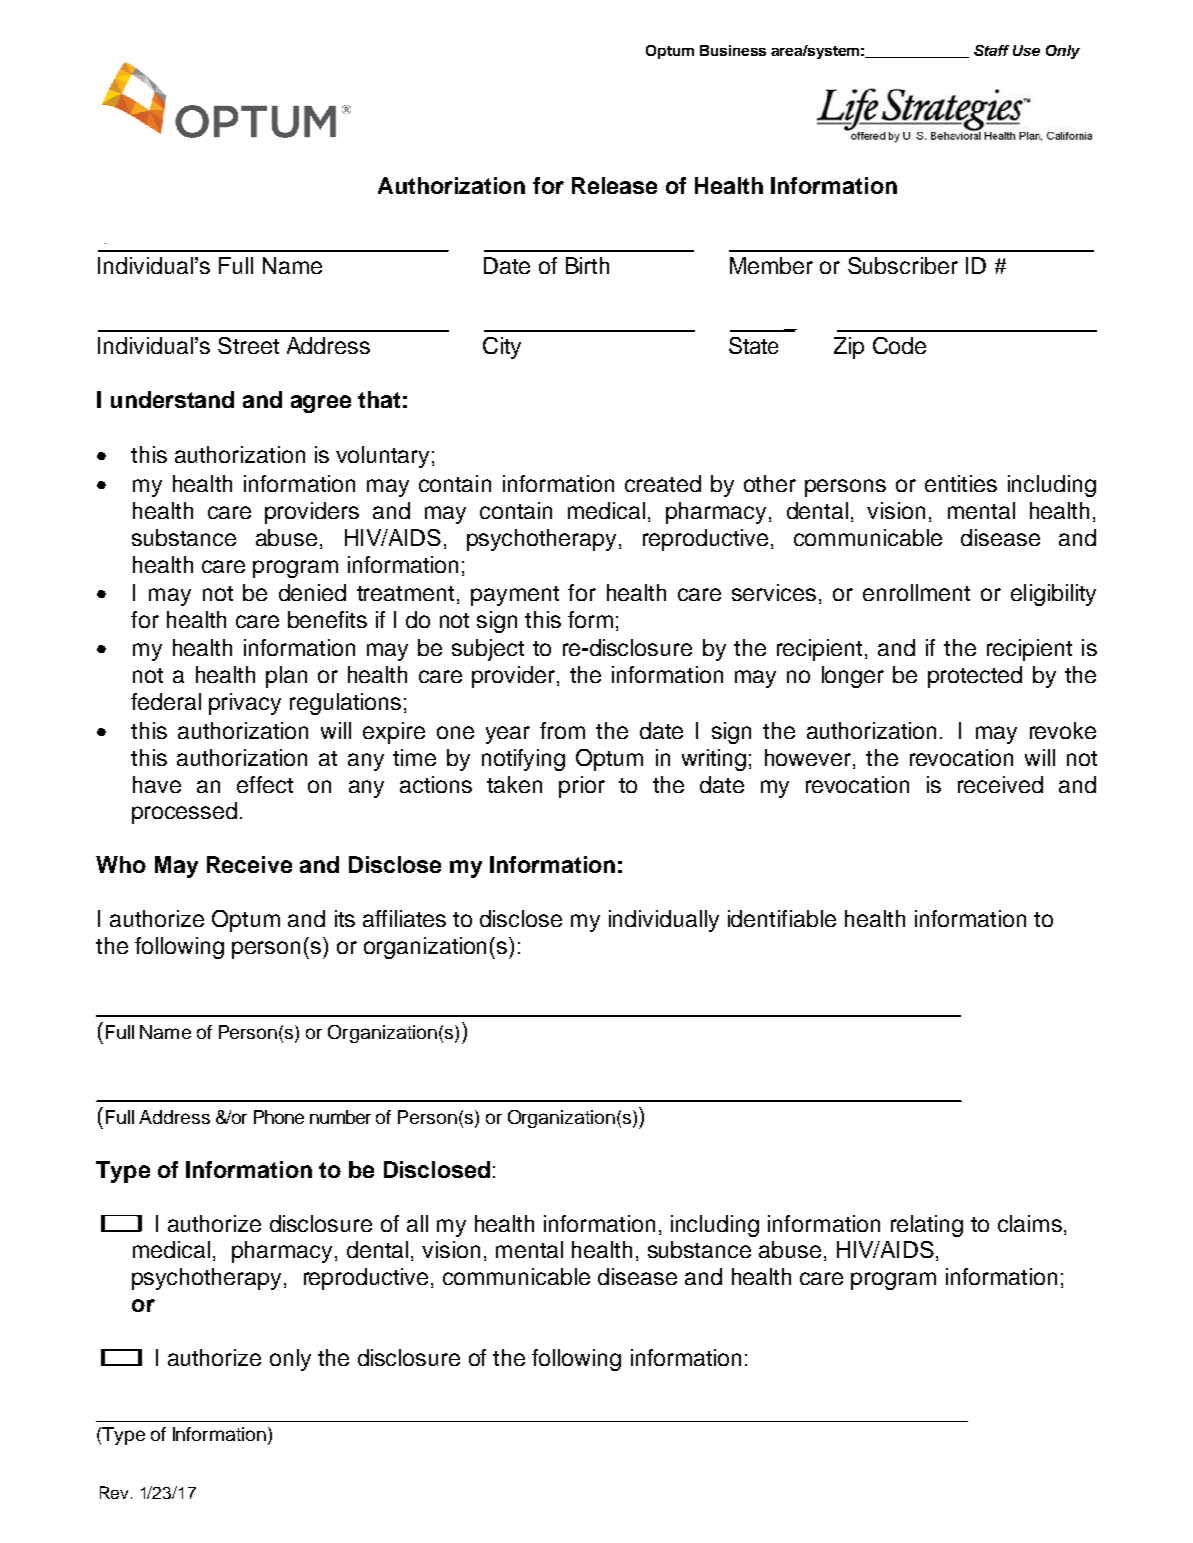  I want to click on number, so click(340, 1117).
